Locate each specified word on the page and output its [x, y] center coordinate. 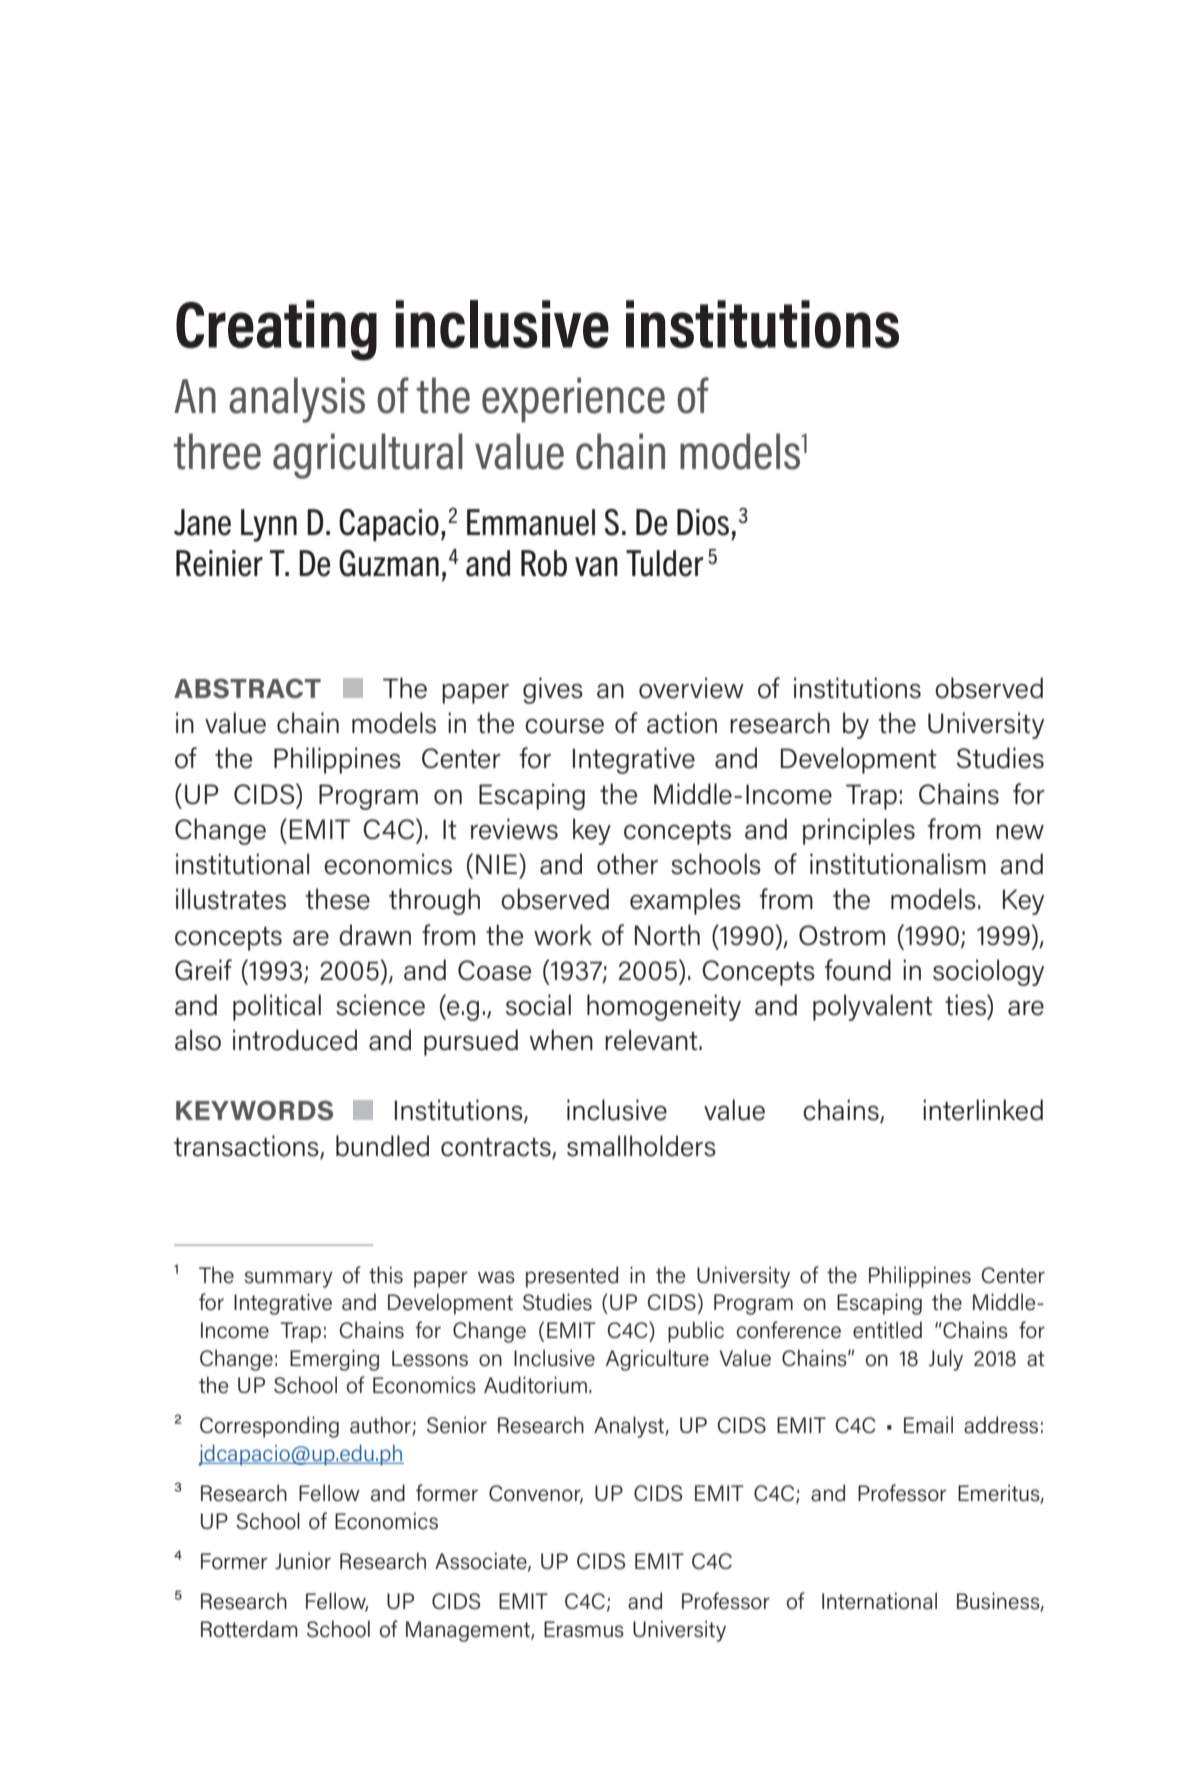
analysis [297, 400]
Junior [303, 1561]
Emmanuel [531, 522]
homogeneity [664, 1007]
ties [966, 1005]
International [879, 1601]
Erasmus [584, 1629]
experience [573, 400]
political [277, 1007]
